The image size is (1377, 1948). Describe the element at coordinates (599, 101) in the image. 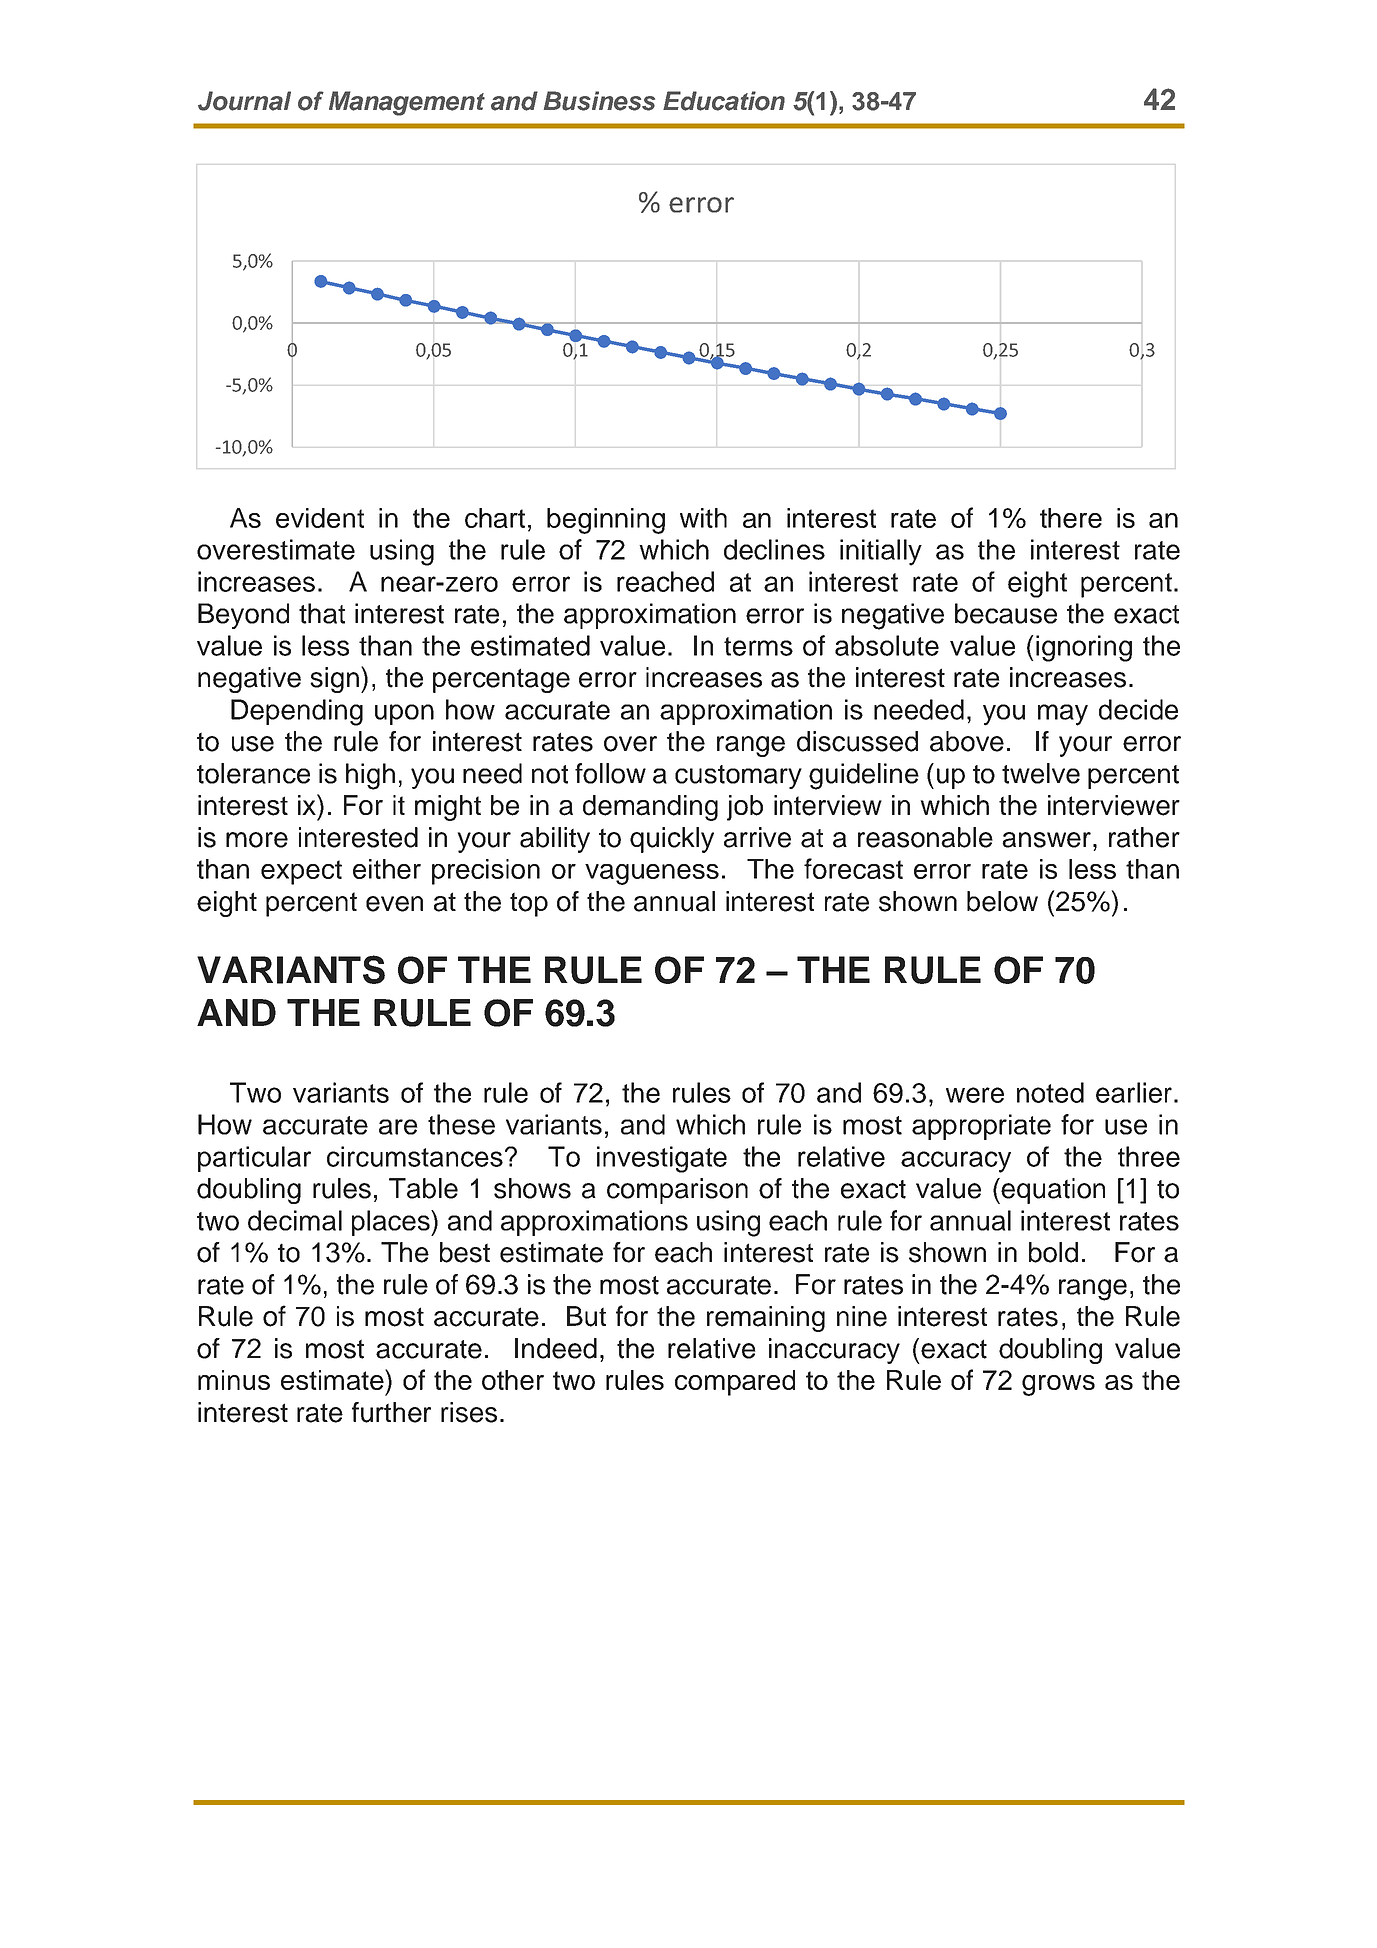

I see `Business` at that location.
